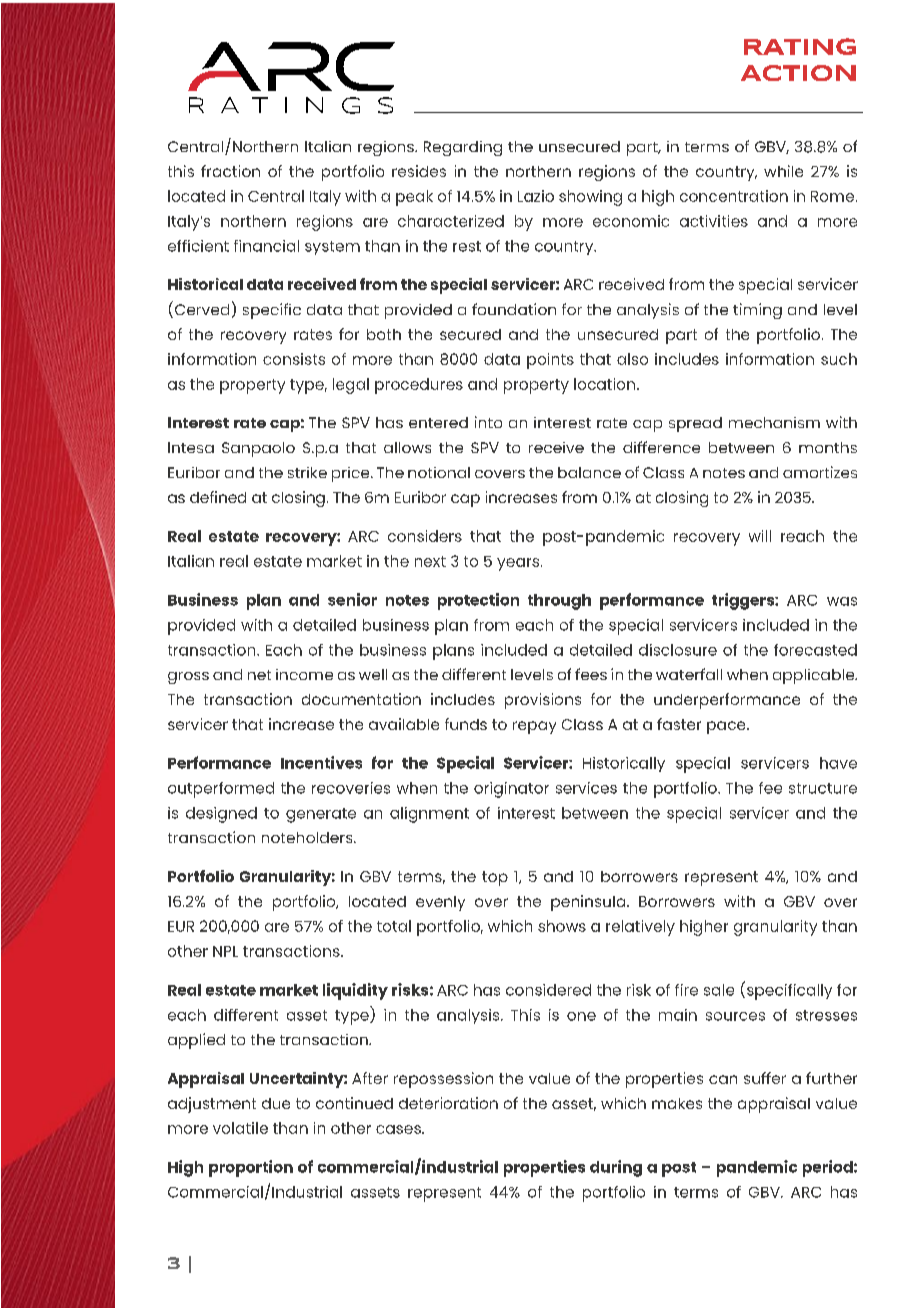 The image size is (924, 1308). What do you see at coordinates (518, 564) in the document?
I see `years` at bounding box center [518, 564].
